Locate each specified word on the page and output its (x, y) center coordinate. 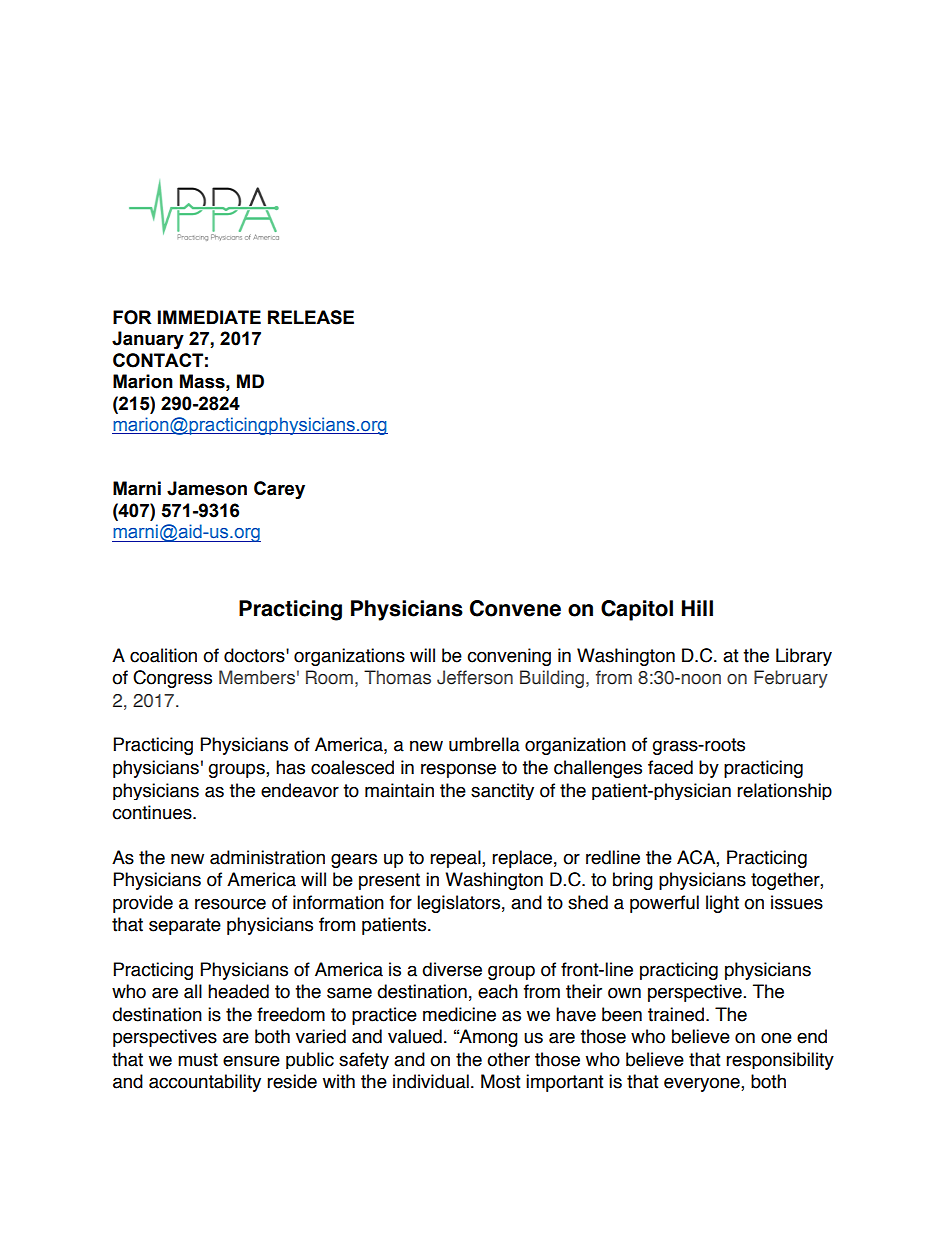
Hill (697, 608)
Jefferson (475, 677)
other (508, 1059)
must (198, 1060)
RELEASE (311, 317)
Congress (172, 679)
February (791, 679)
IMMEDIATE (209, 317)
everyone (703, 1084)
